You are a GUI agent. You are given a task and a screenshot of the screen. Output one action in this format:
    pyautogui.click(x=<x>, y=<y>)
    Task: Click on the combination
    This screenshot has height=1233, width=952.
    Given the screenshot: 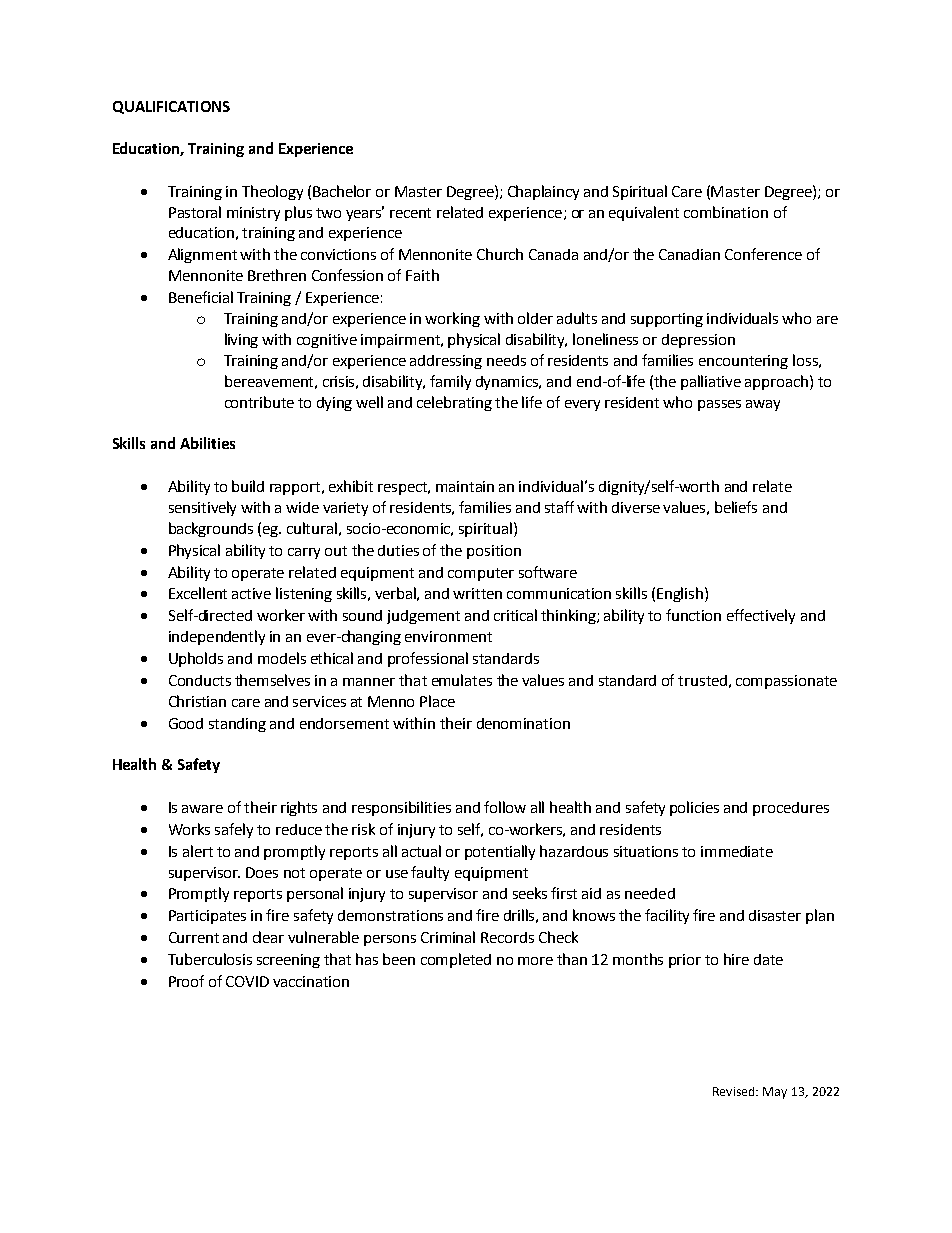 What is the action you would take?
    pyautogui.click(x=726, y=212)
